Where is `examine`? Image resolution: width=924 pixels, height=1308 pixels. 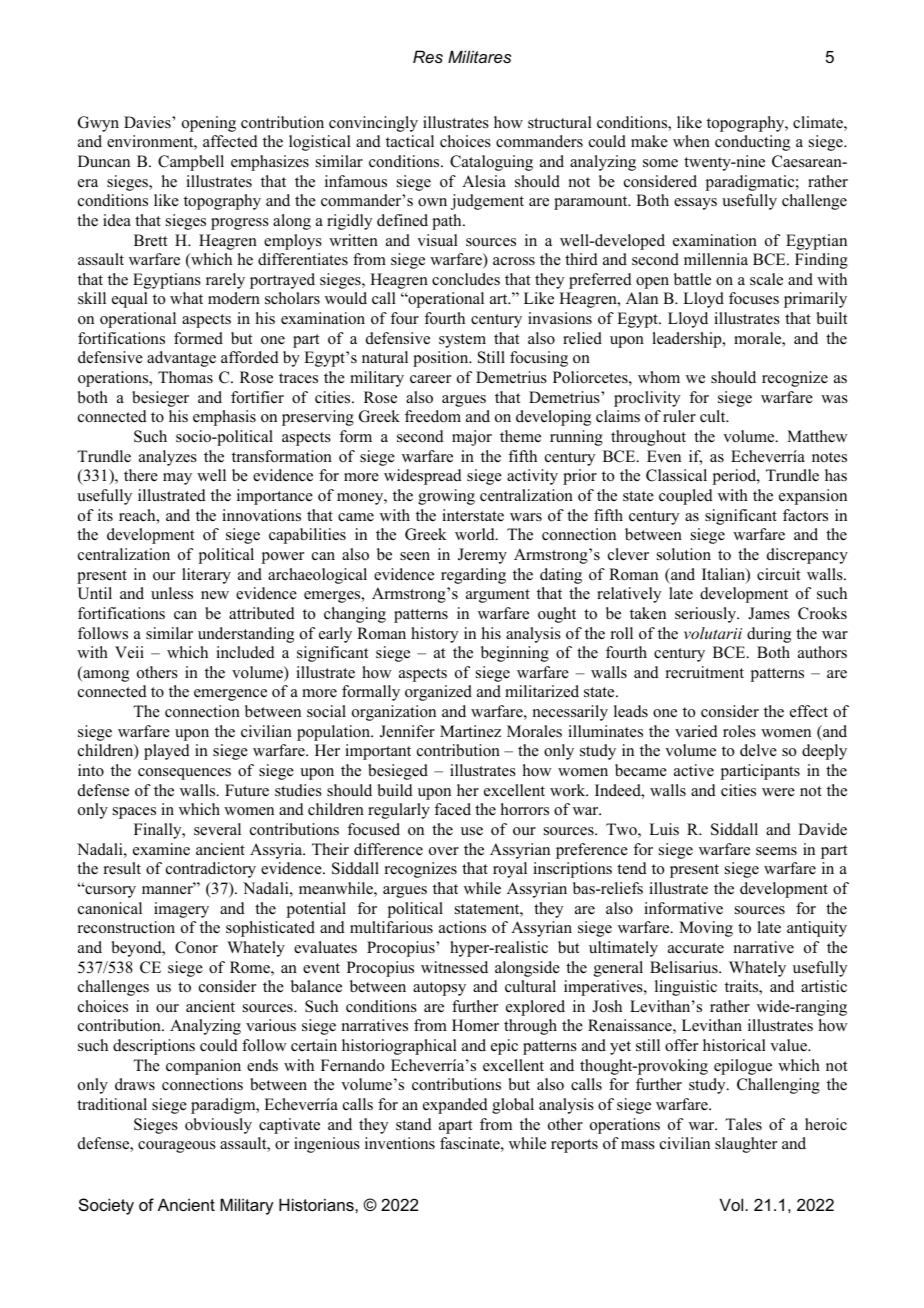
examine is located at coordinates (161, 849).
